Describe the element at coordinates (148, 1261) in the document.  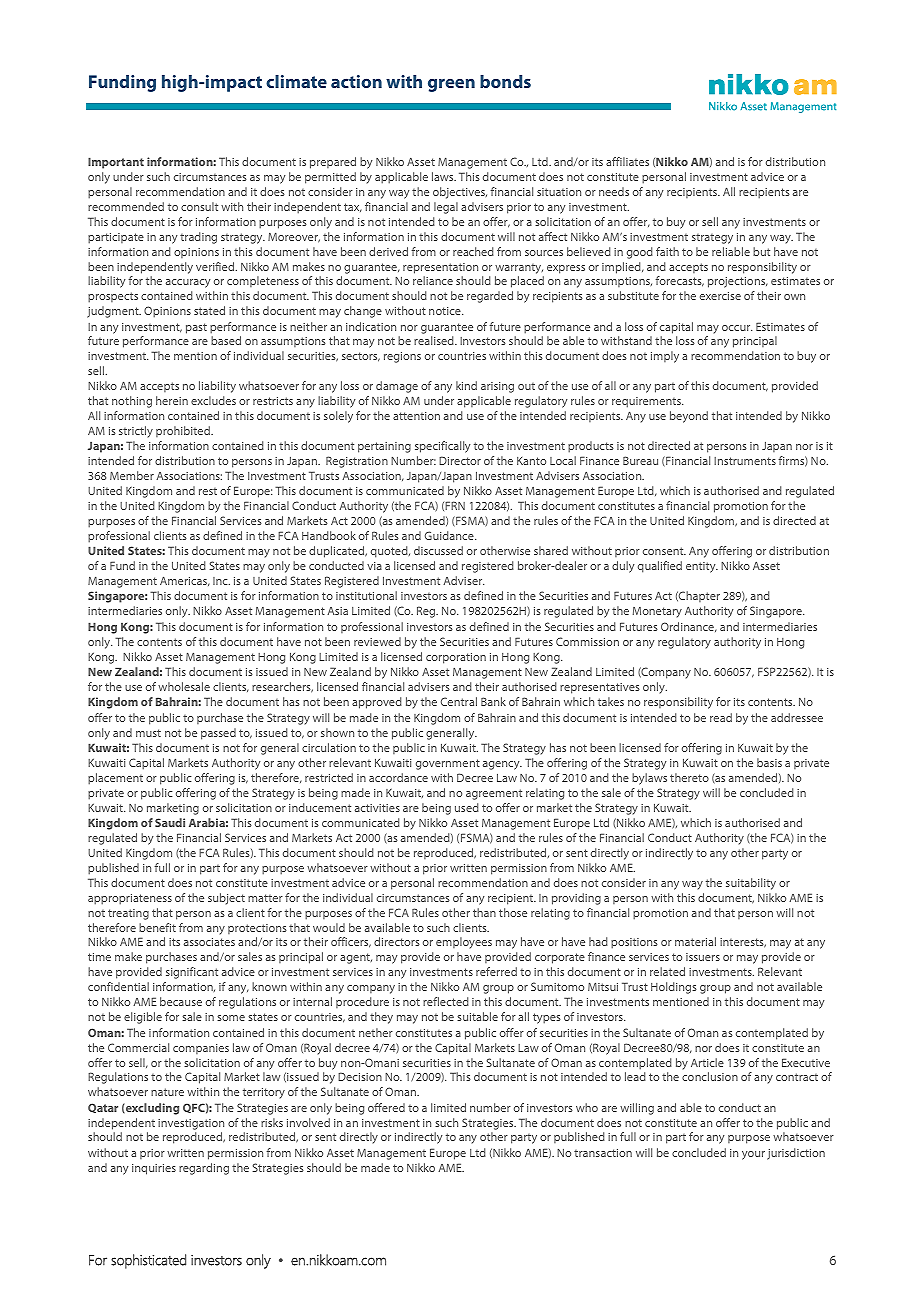
I see `sophisticated` at that location.
